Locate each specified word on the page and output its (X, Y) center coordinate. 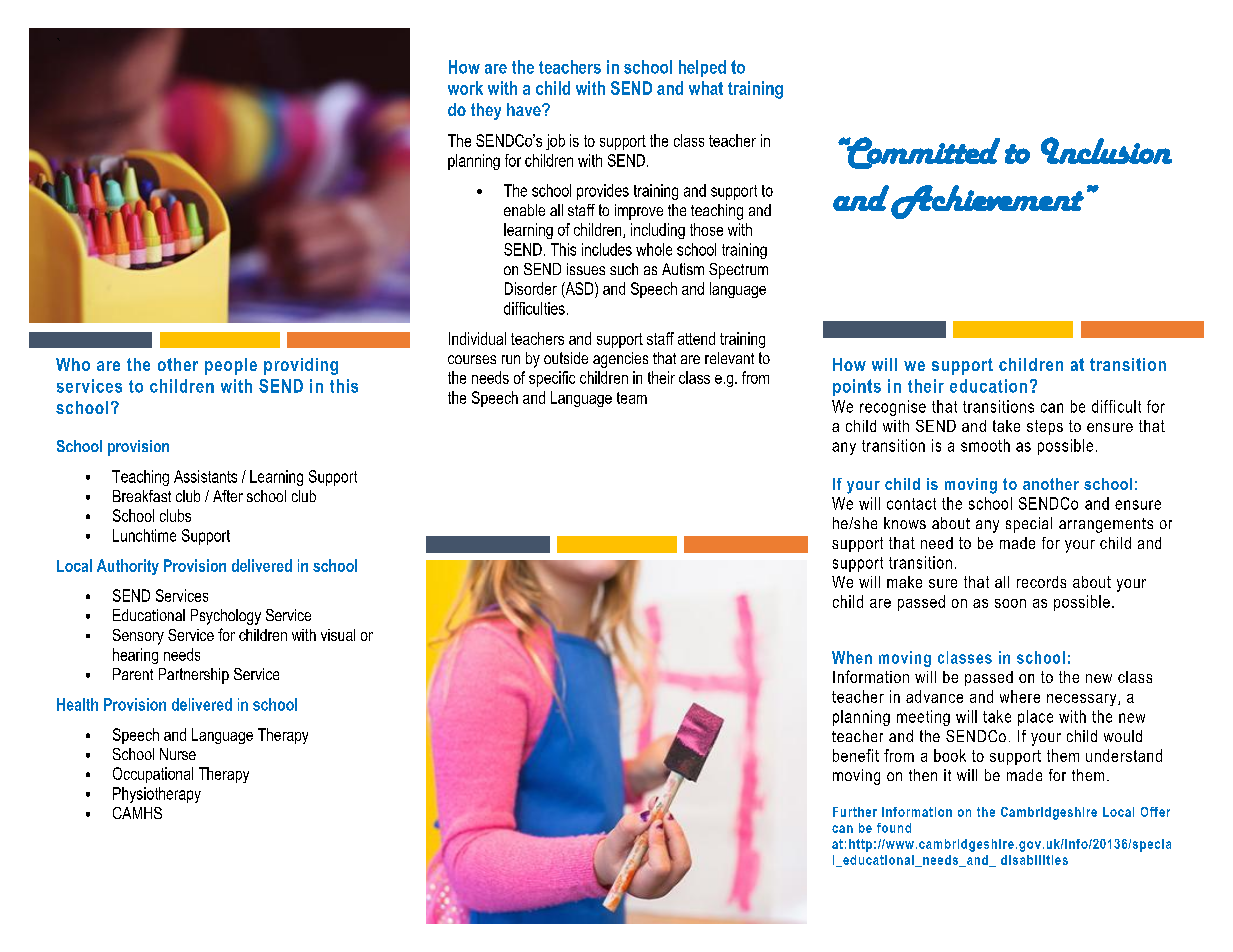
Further (855, 812)
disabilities (1034, 860)
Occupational (153, 775)
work (465, 88)
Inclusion (1106, 150)
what (706, 88)
